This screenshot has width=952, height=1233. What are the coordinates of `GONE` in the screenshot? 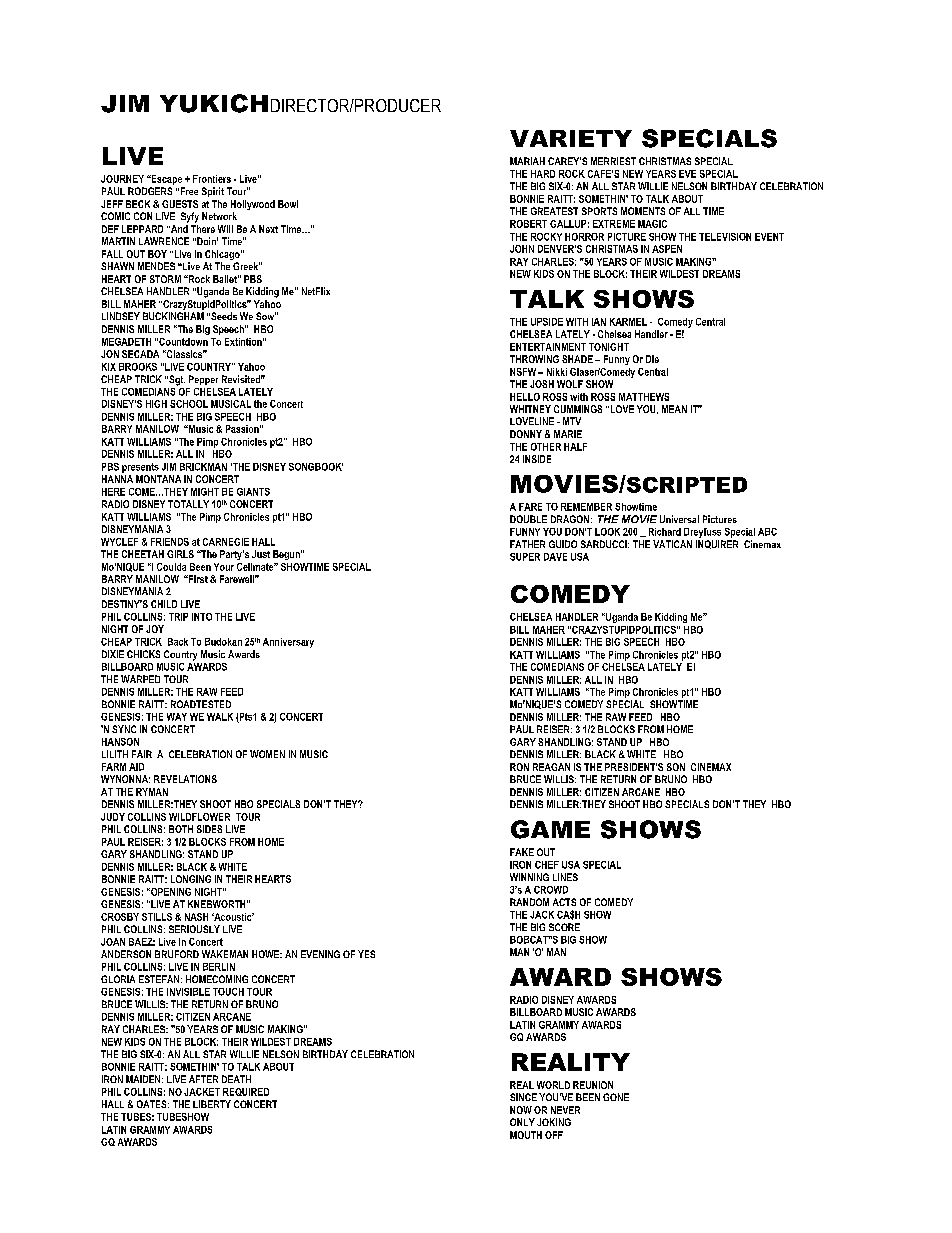 It's located at (616, 1097).
